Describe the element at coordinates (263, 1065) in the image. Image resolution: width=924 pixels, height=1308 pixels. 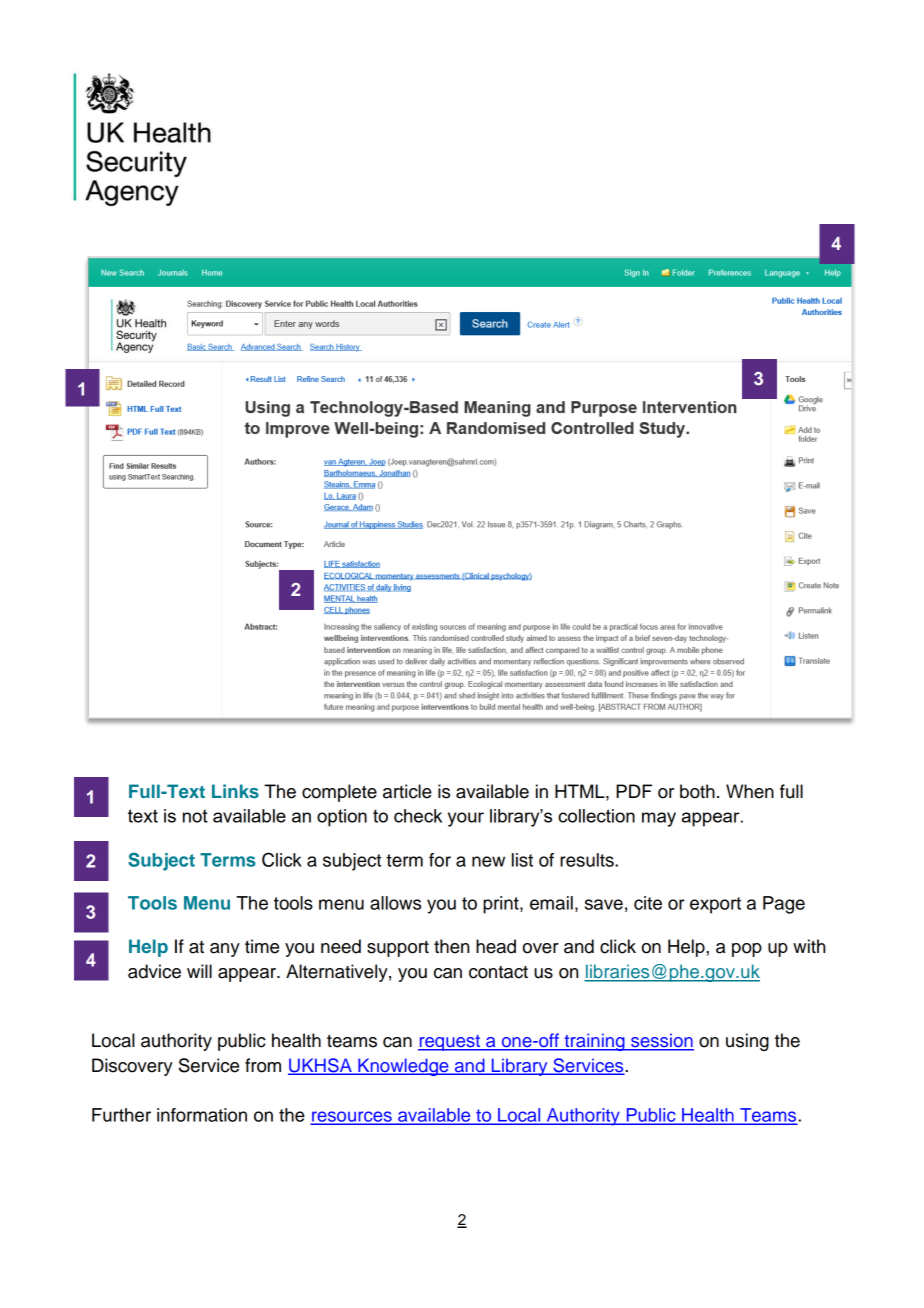
I see `from` at that location.
